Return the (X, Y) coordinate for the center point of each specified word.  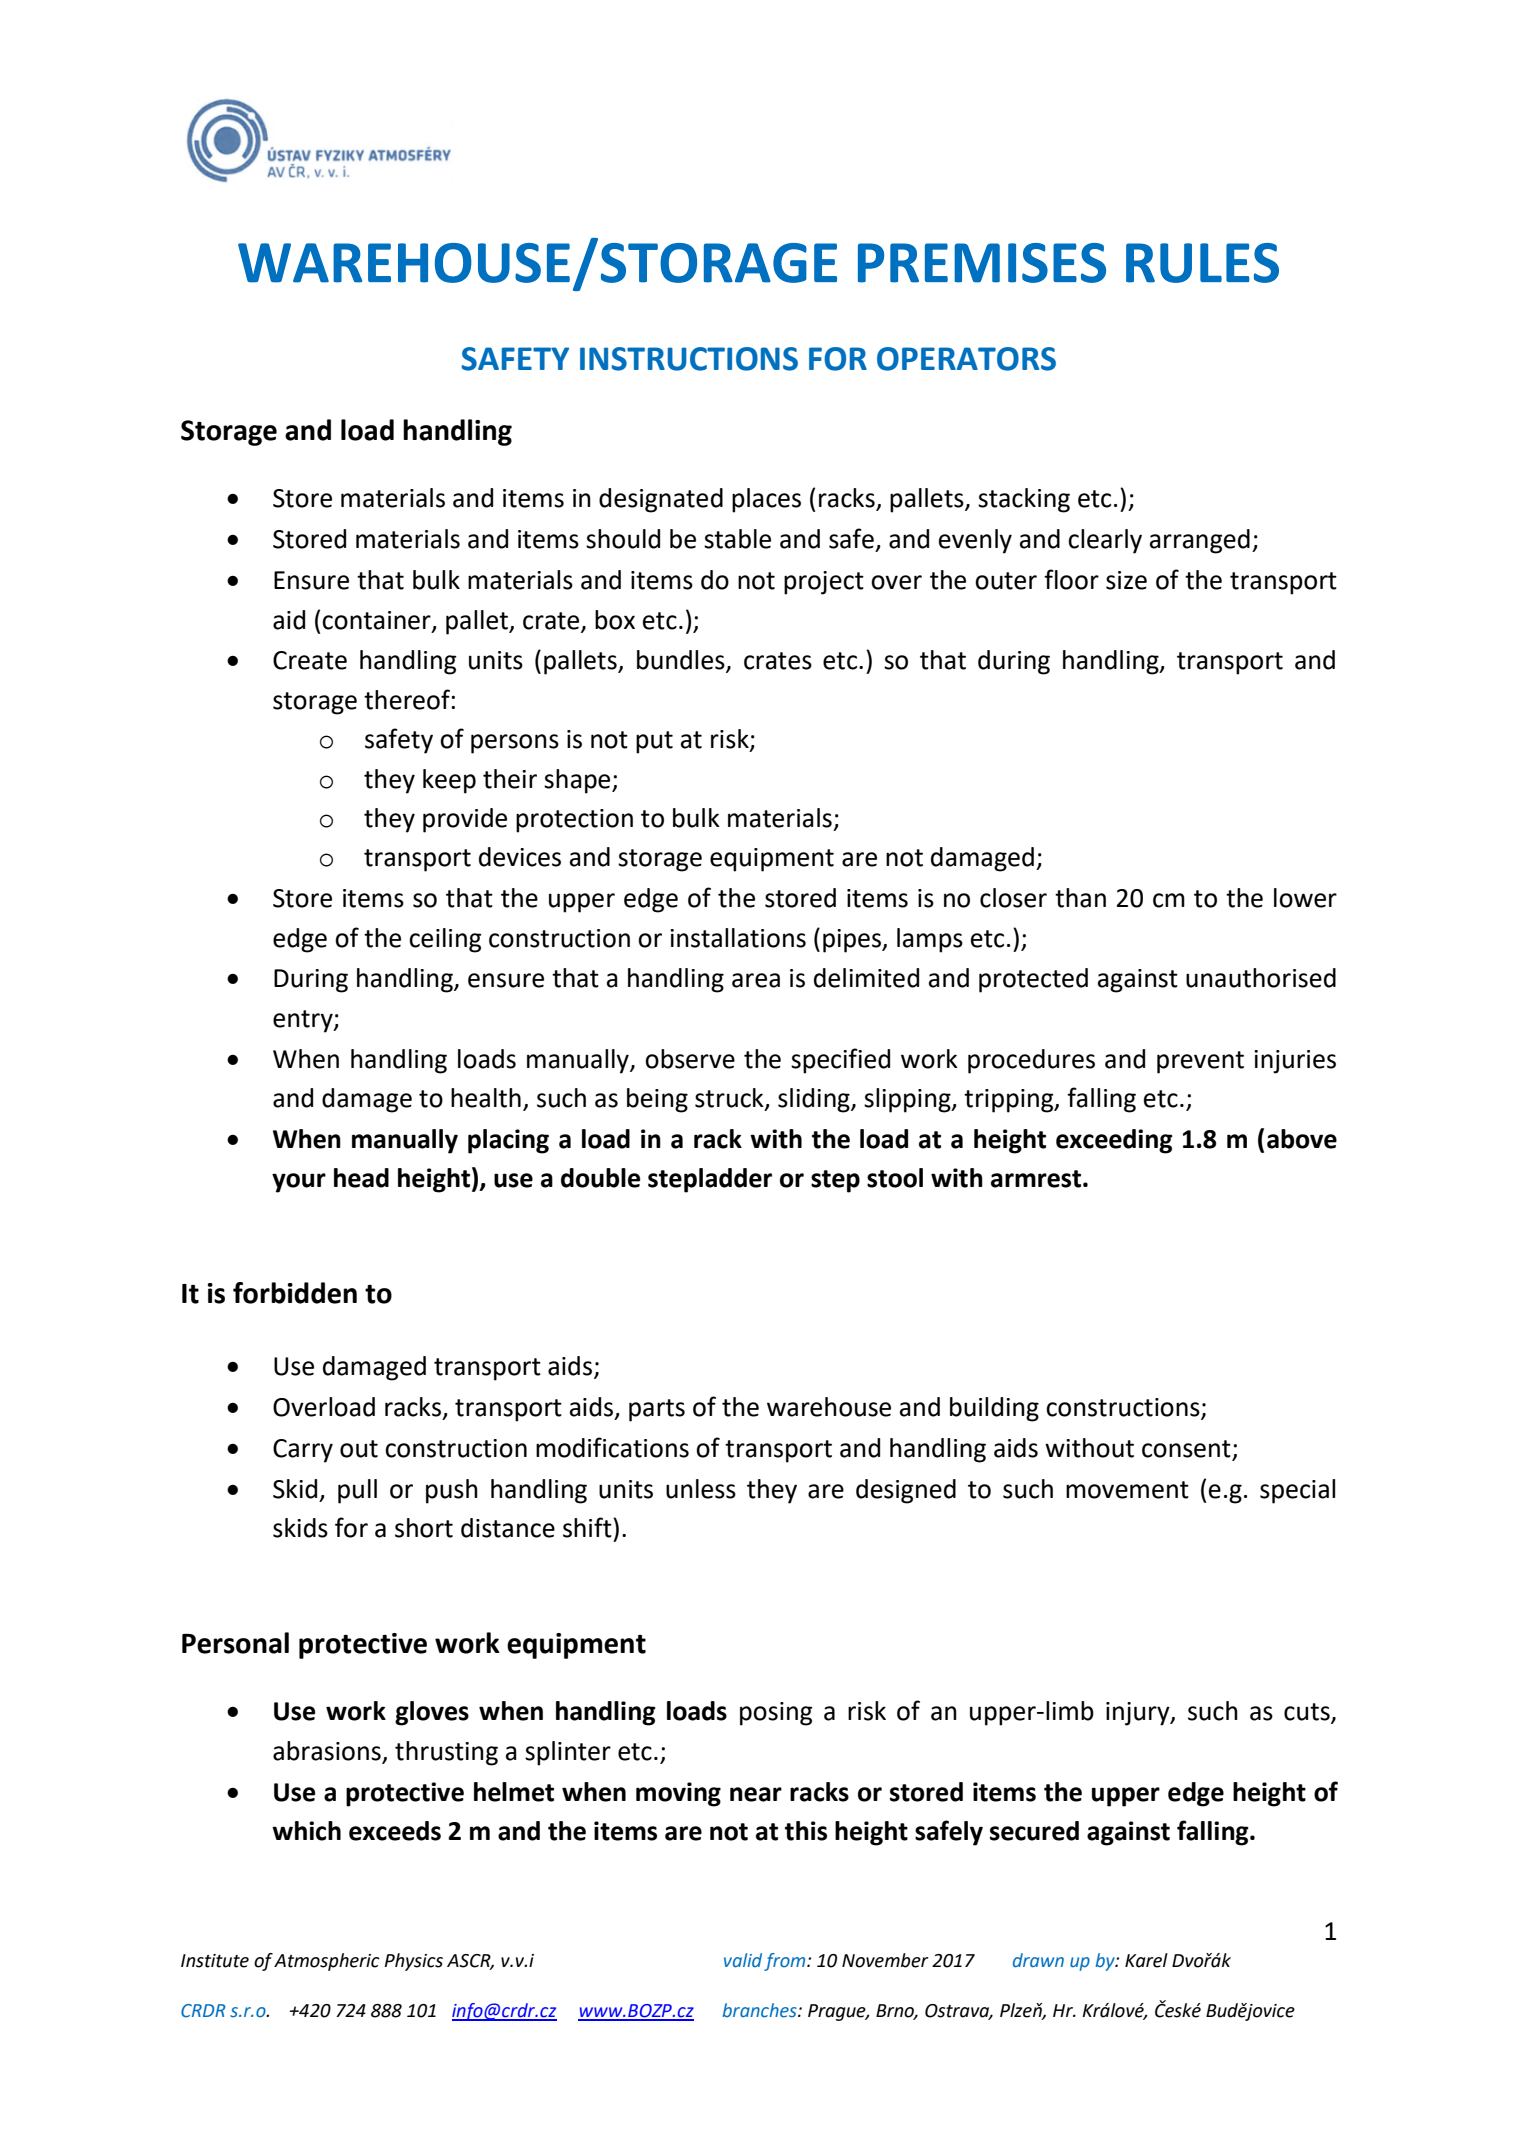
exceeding (1114, 1141)
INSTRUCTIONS (689, 359)
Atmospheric (327, 1962)
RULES (1202, 263)
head (361, 1178)
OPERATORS (966, 359)
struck (730, 1099)
